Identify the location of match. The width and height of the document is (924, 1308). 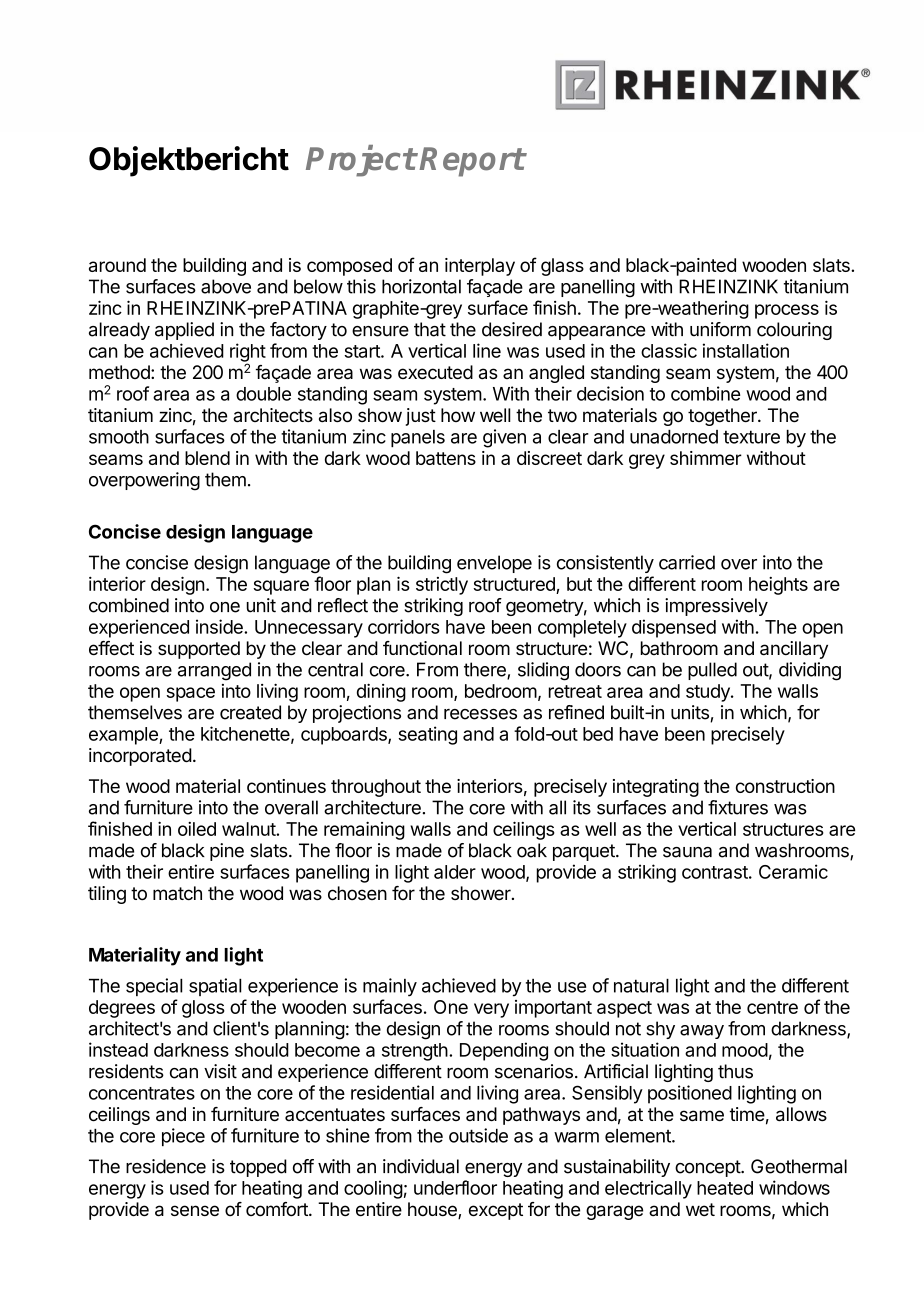
(177, 893).
